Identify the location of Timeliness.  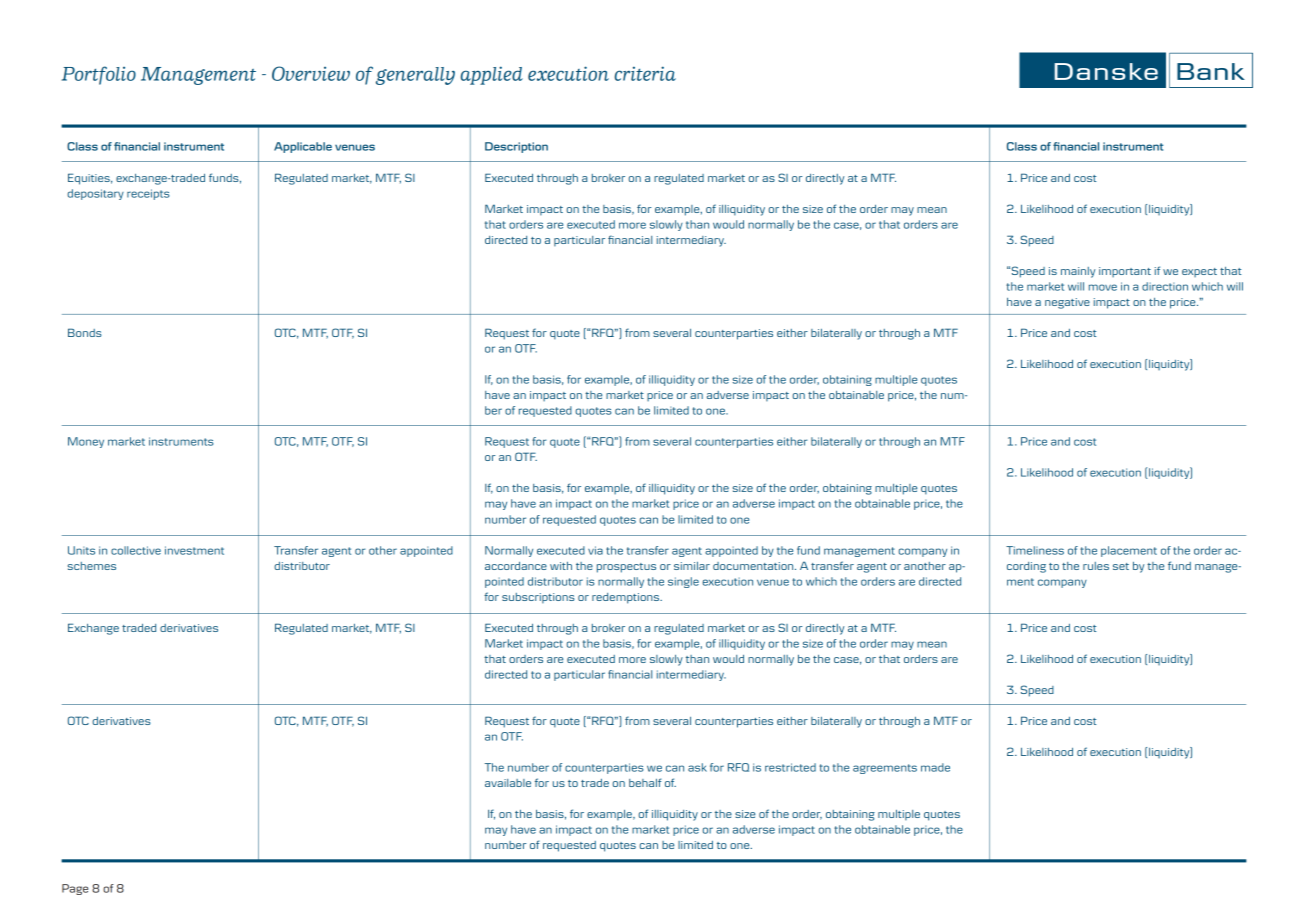
(1035, 550).
